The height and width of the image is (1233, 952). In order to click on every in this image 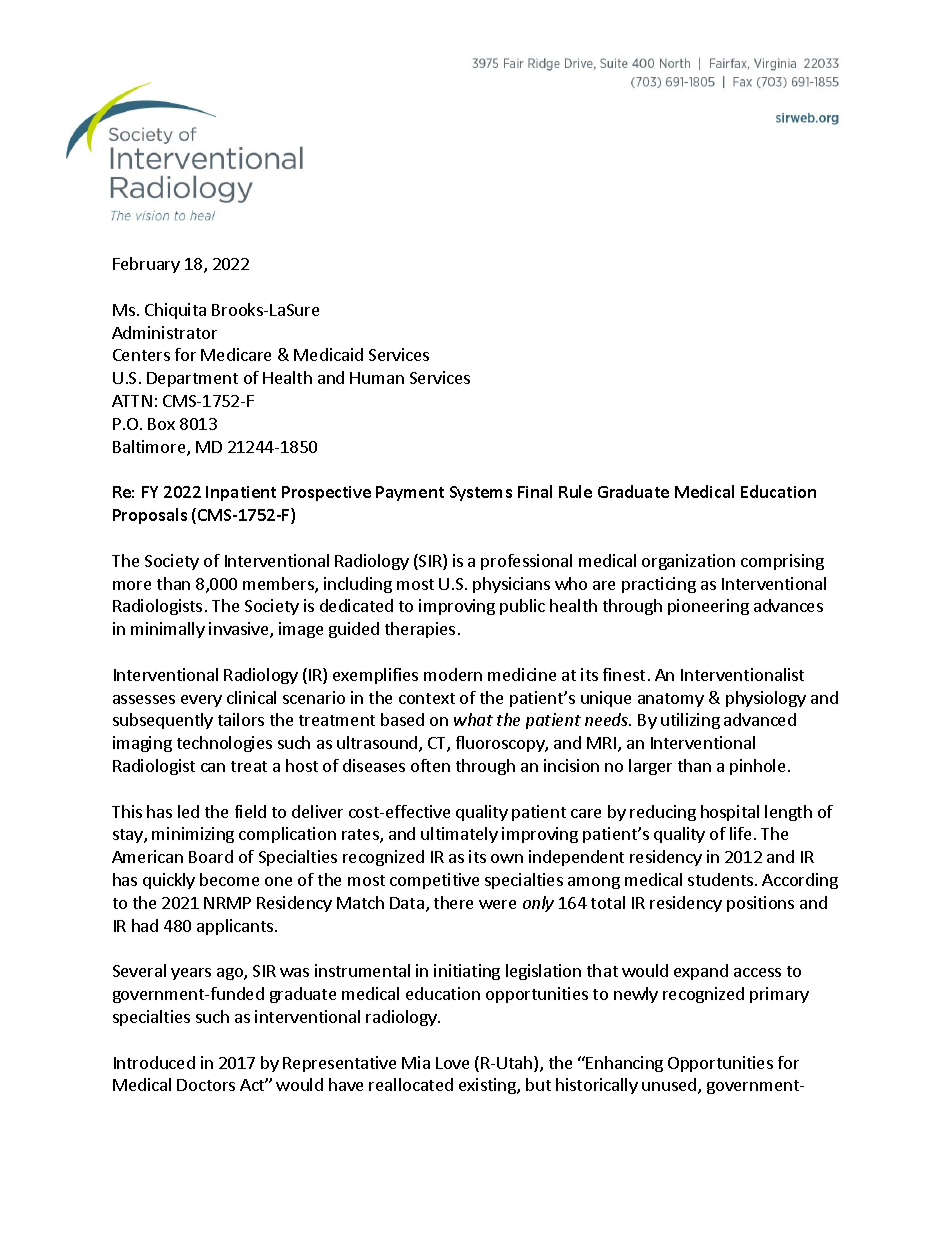, I will do `click(201, 701)`.
